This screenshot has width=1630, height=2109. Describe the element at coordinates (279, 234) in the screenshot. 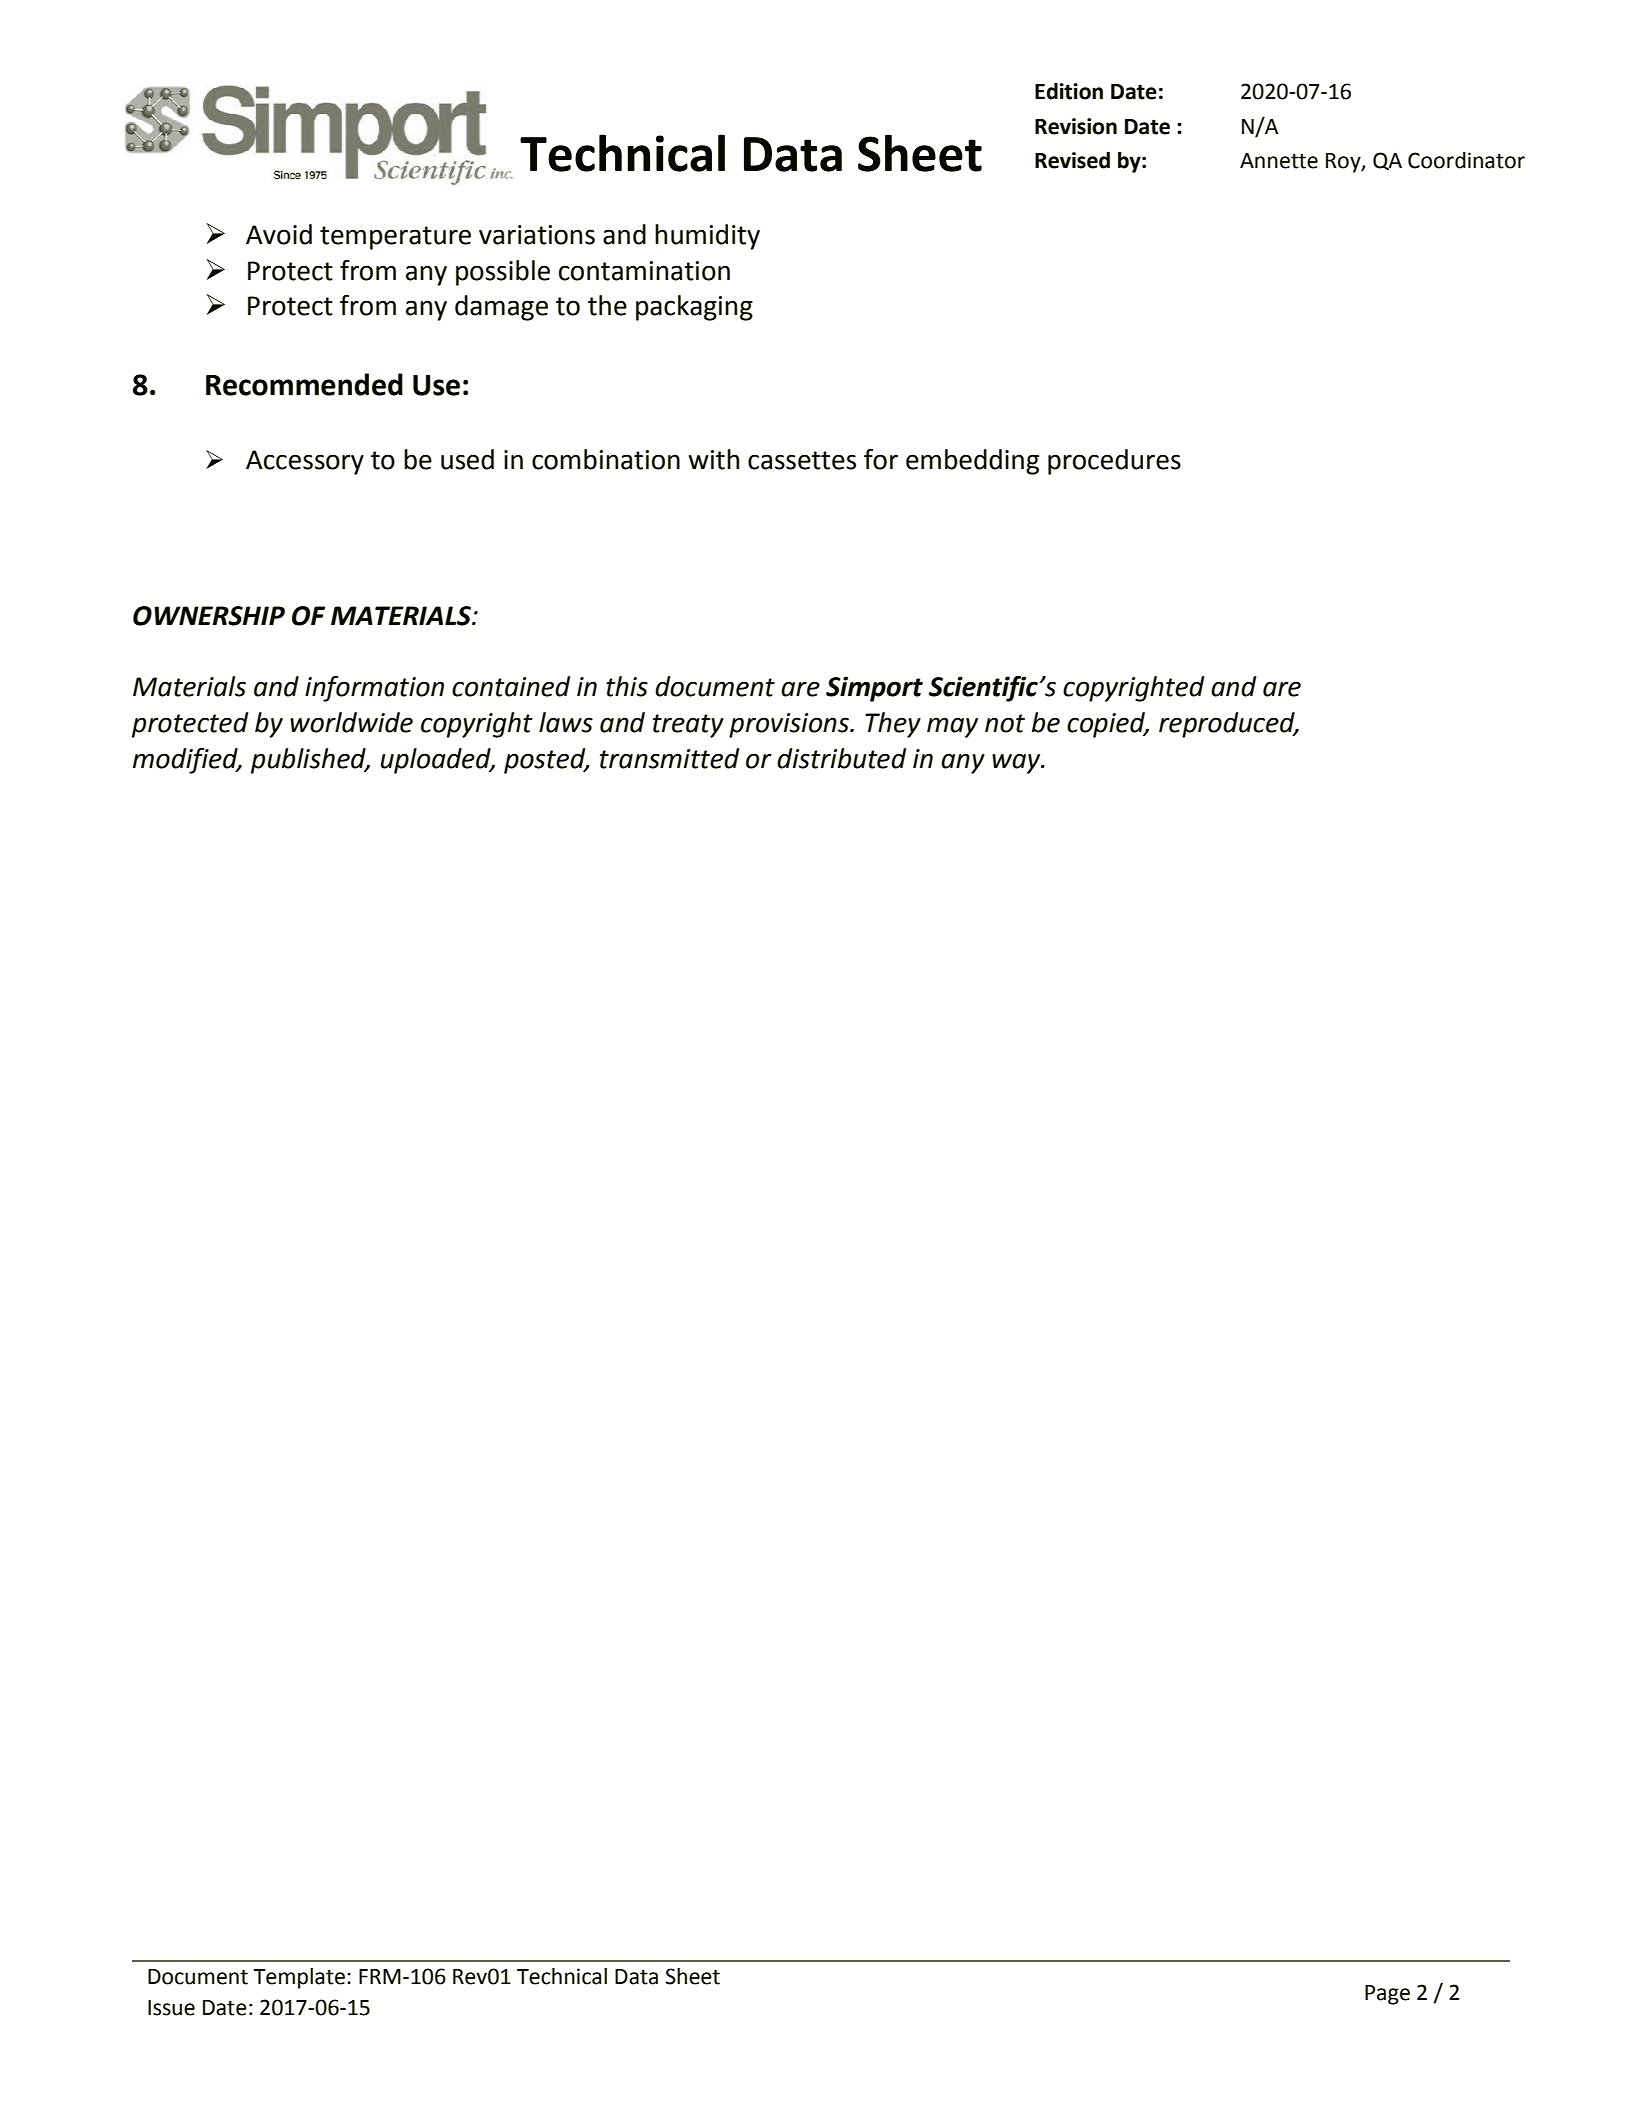

I see `Avoid` at that location.
